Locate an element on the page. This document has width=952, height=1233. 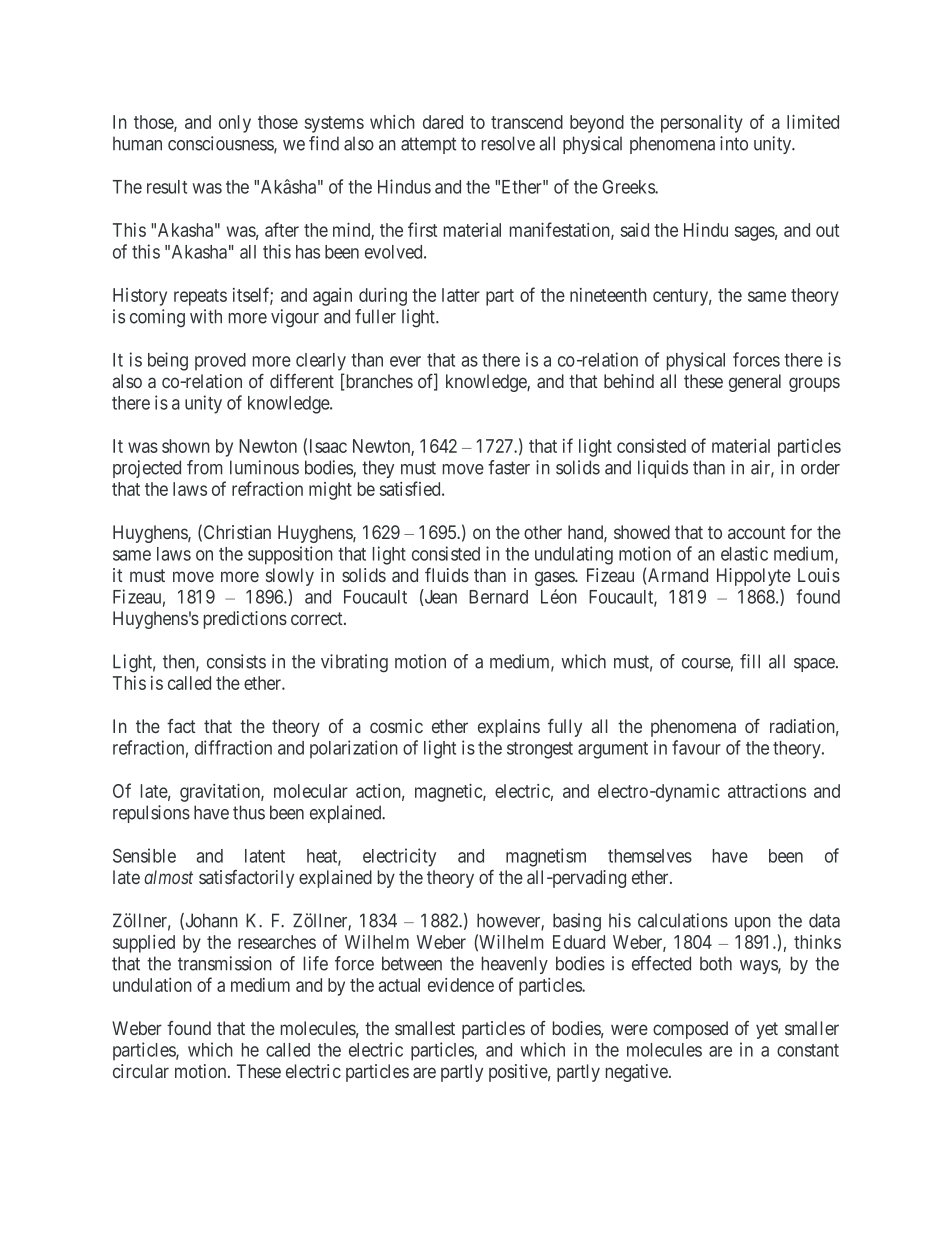
general is located at coordinates (755, 383).
